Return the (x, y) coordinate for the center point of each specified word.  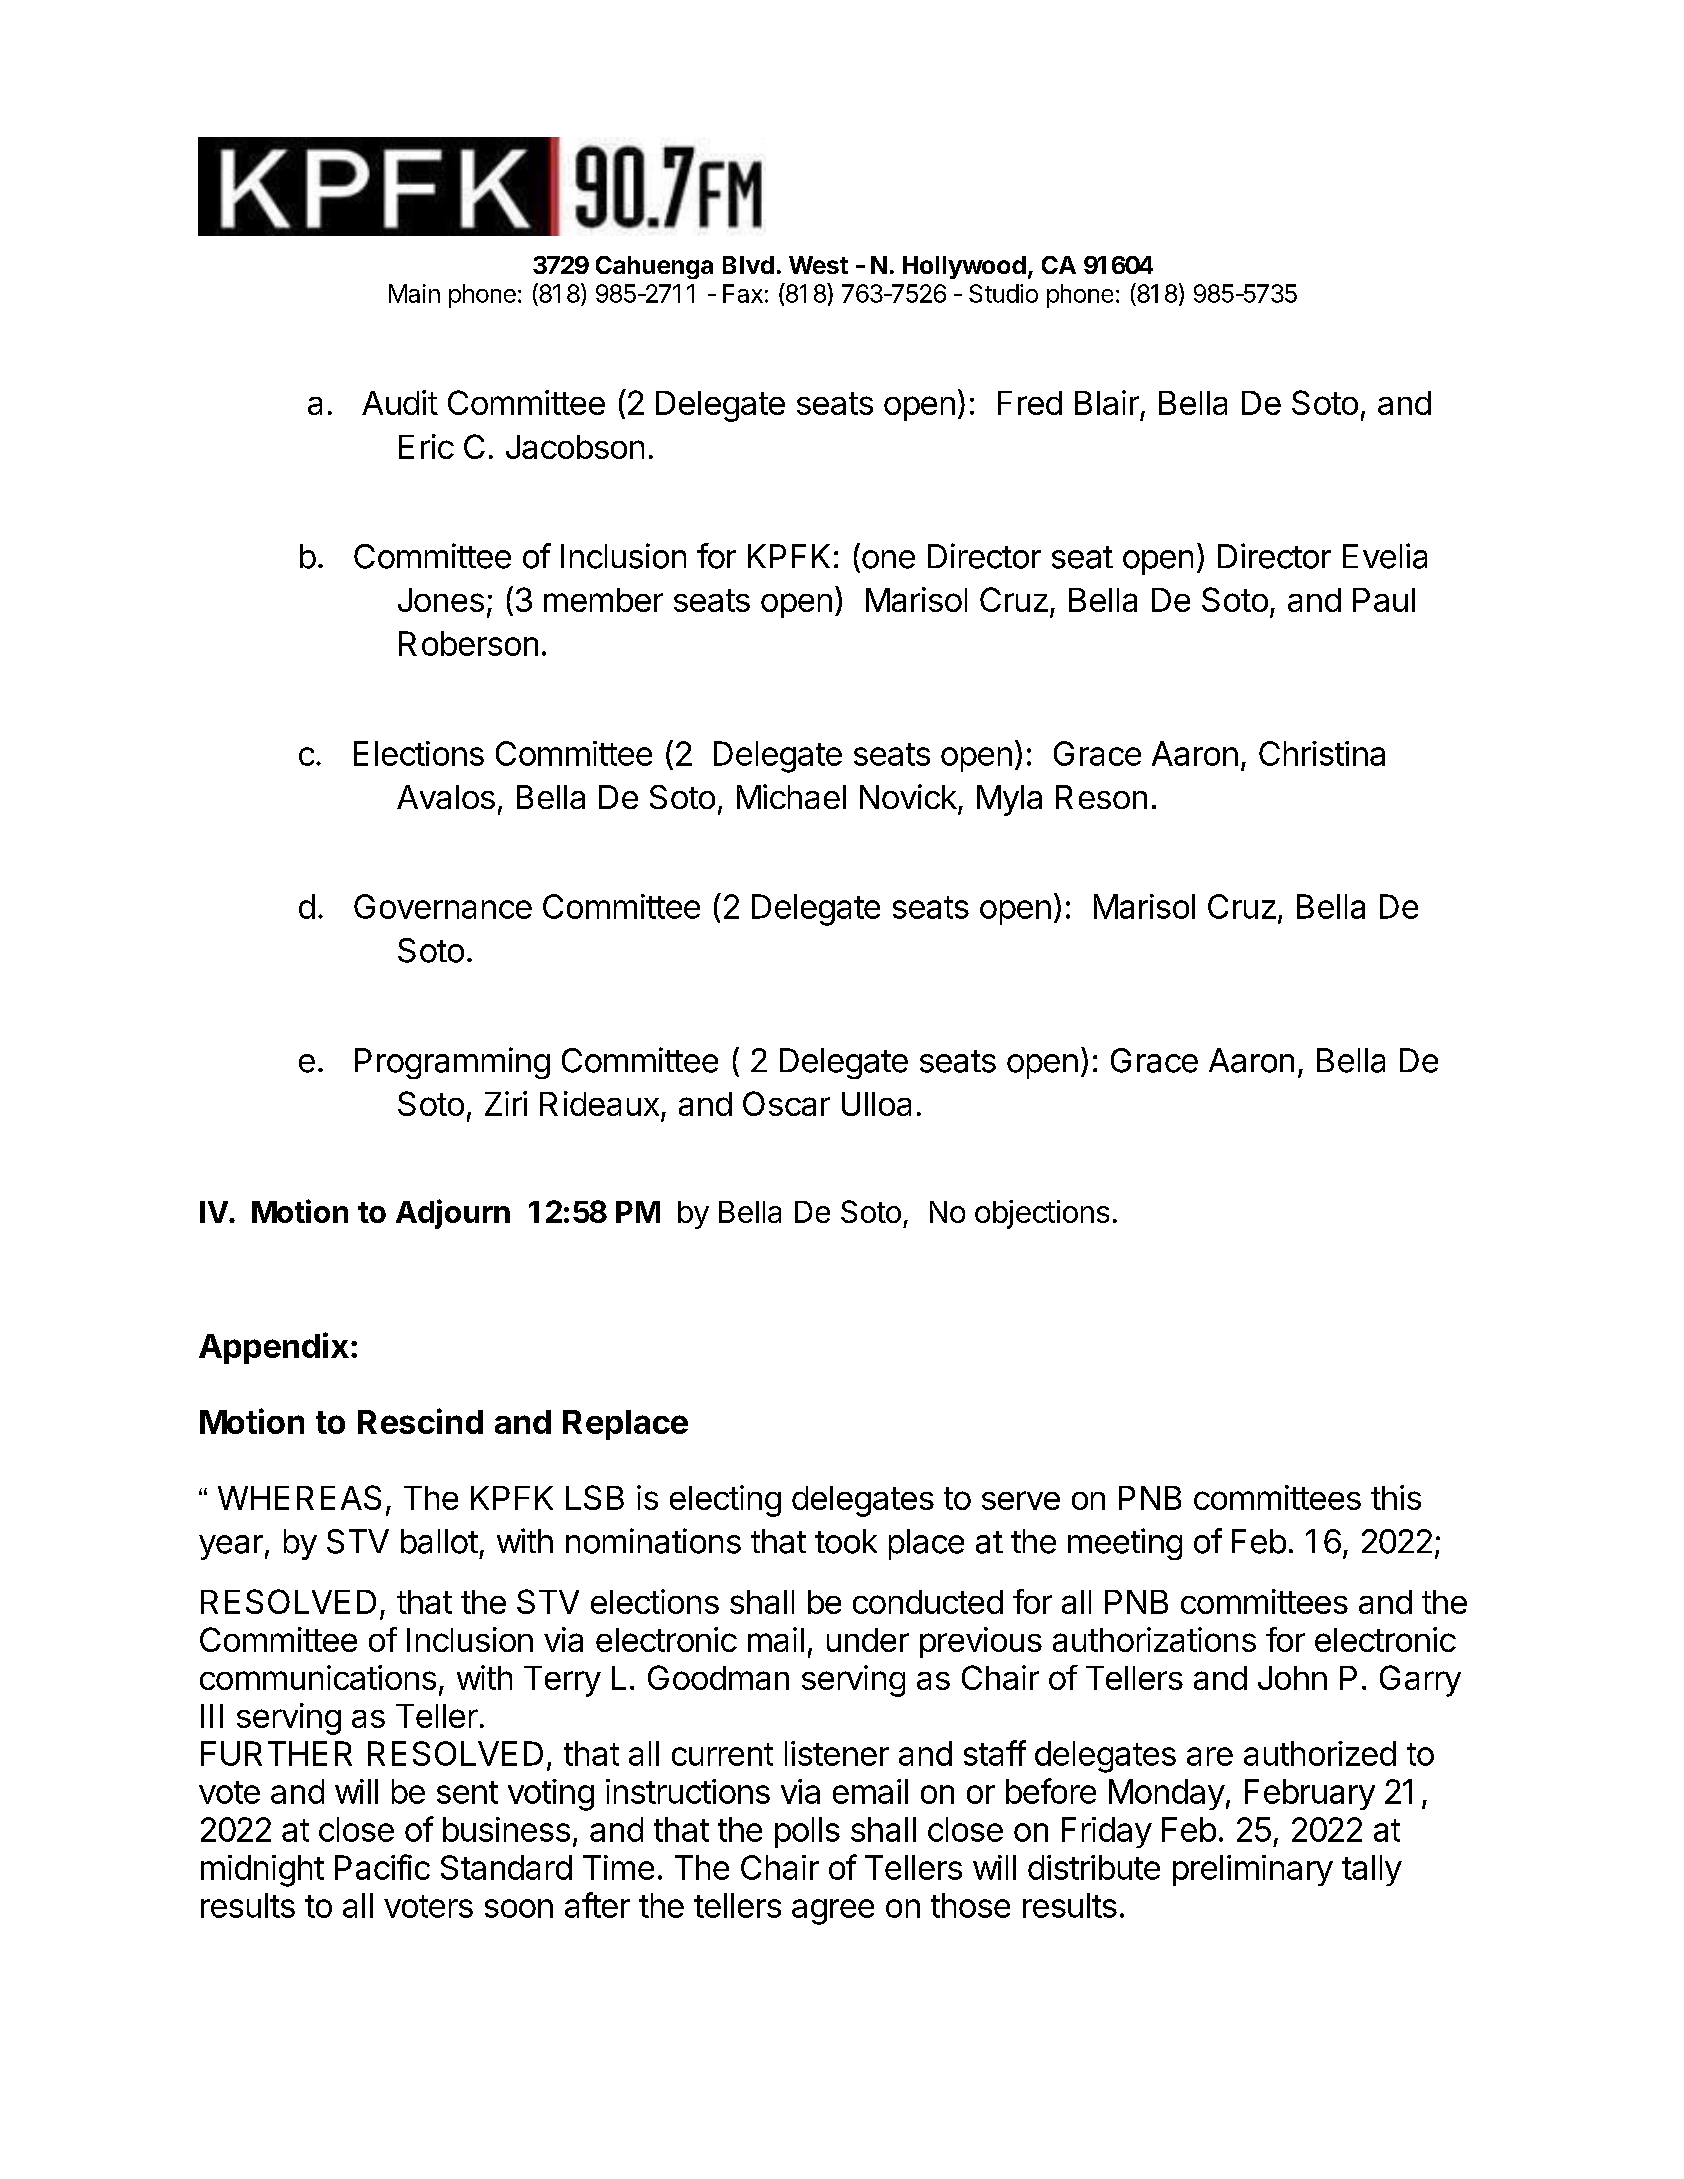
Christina (1322, 753)
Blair (1107, 402)
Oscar (786, 1103)
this (1396, 1497)
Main (414, 293)
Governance (443, 906)
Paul (1384, 600)
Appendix (274, 1348)
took (846, 1541)
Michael (791, 796)
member (603, 600)
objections (1042, 1214)
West (818, 265)
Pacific (382, 1867)
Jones (441, 600)
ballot (439, 1541)
